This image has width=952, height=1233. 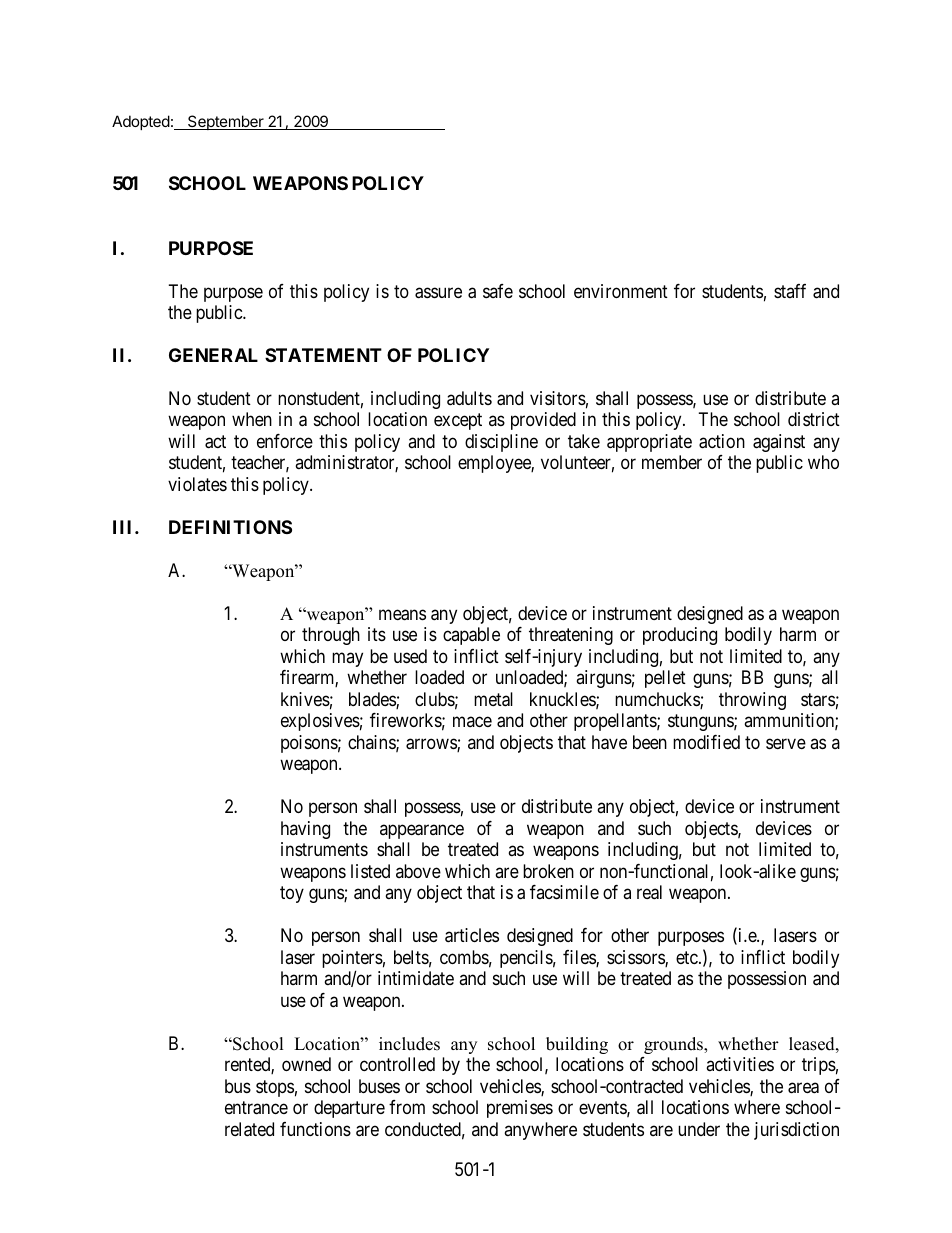 What do you see at coordinates (197, 484) in the image?
I see `violates` at bounding box center [197, 484].
